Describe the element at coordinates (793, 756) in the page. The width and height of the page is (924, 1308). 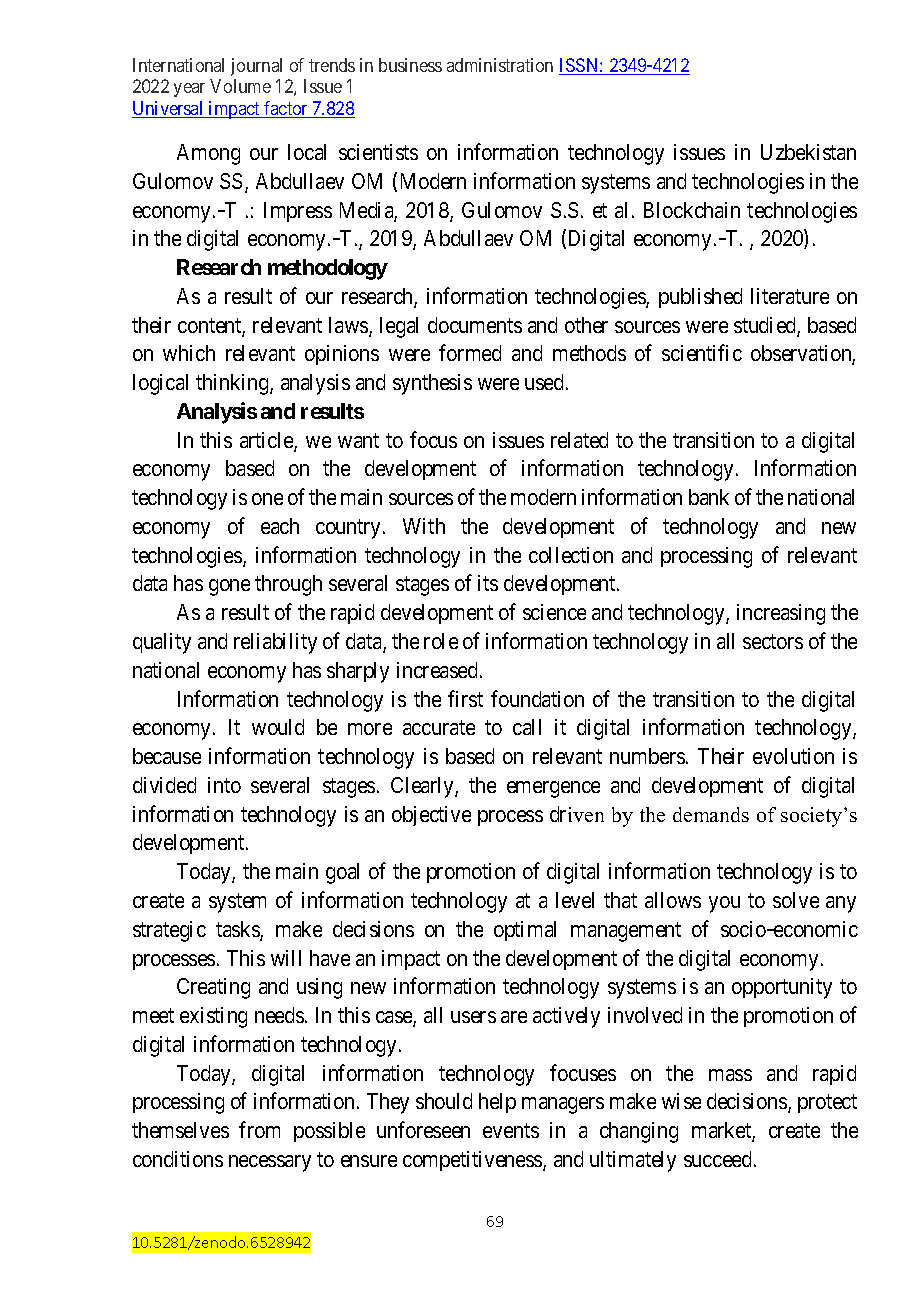
I see `evolution` at that location.
